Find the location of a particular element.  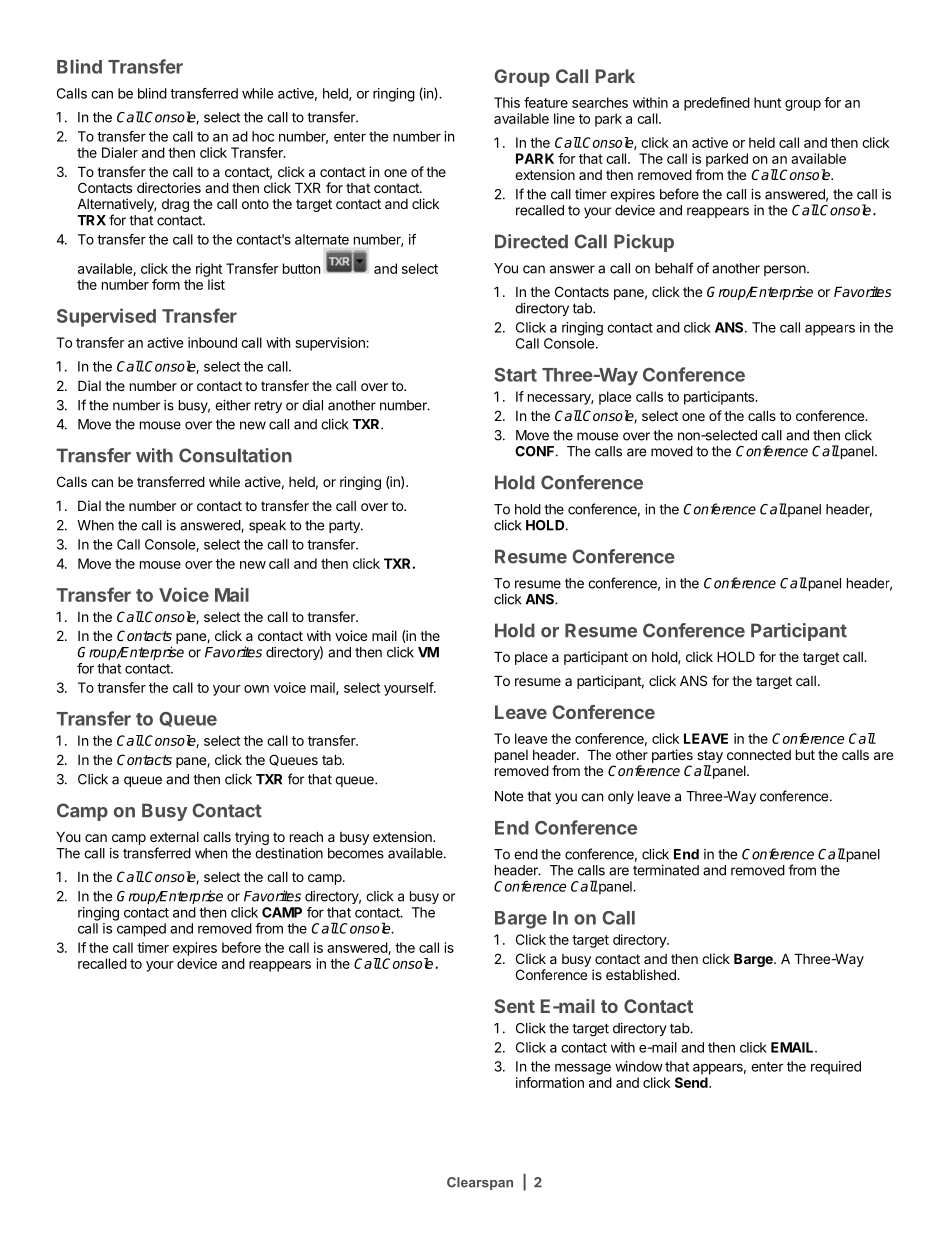

connected is located at coordinates (759, 755).
